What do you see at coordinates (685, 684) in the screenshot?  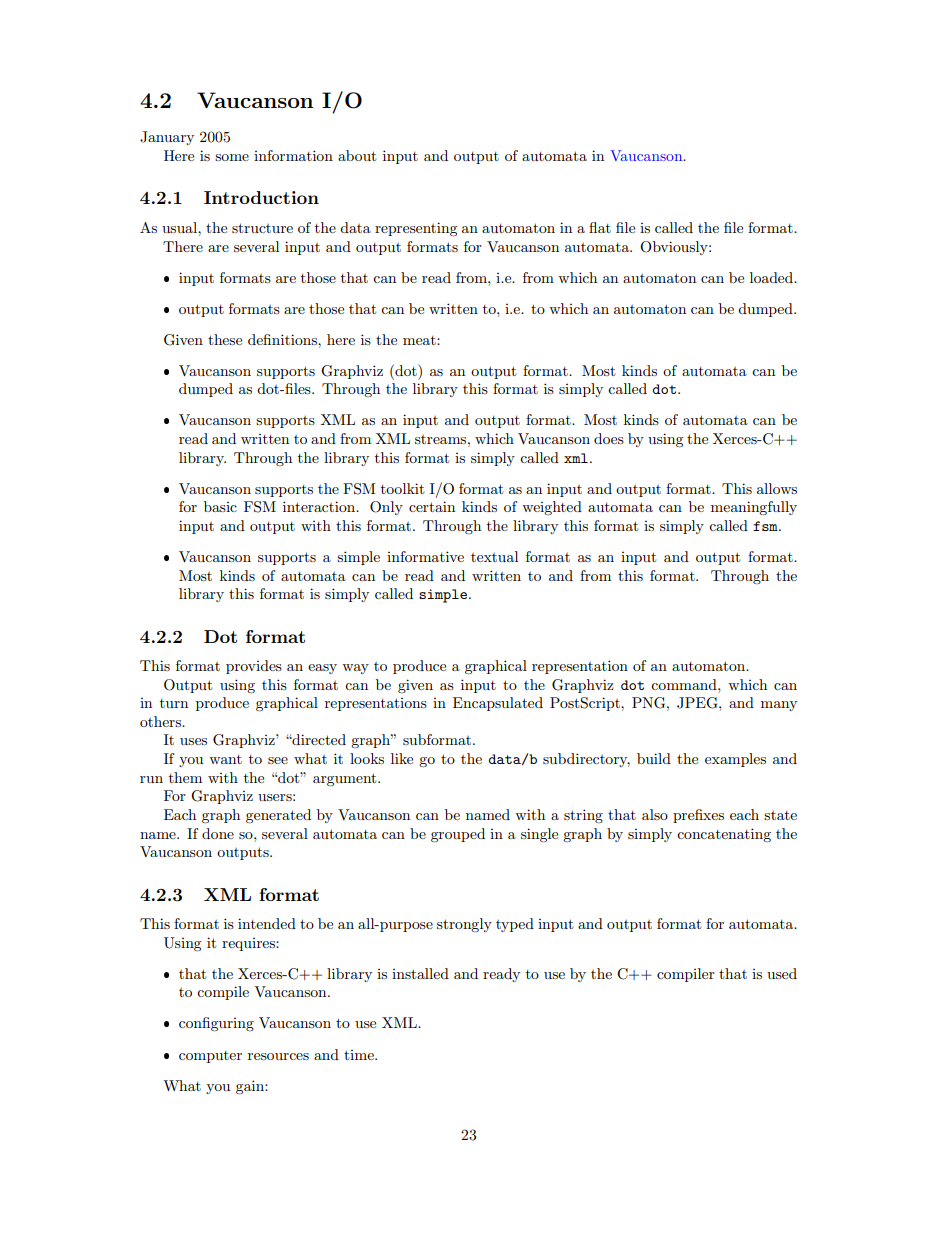 I see `command` at bounding box center [685, 684].
